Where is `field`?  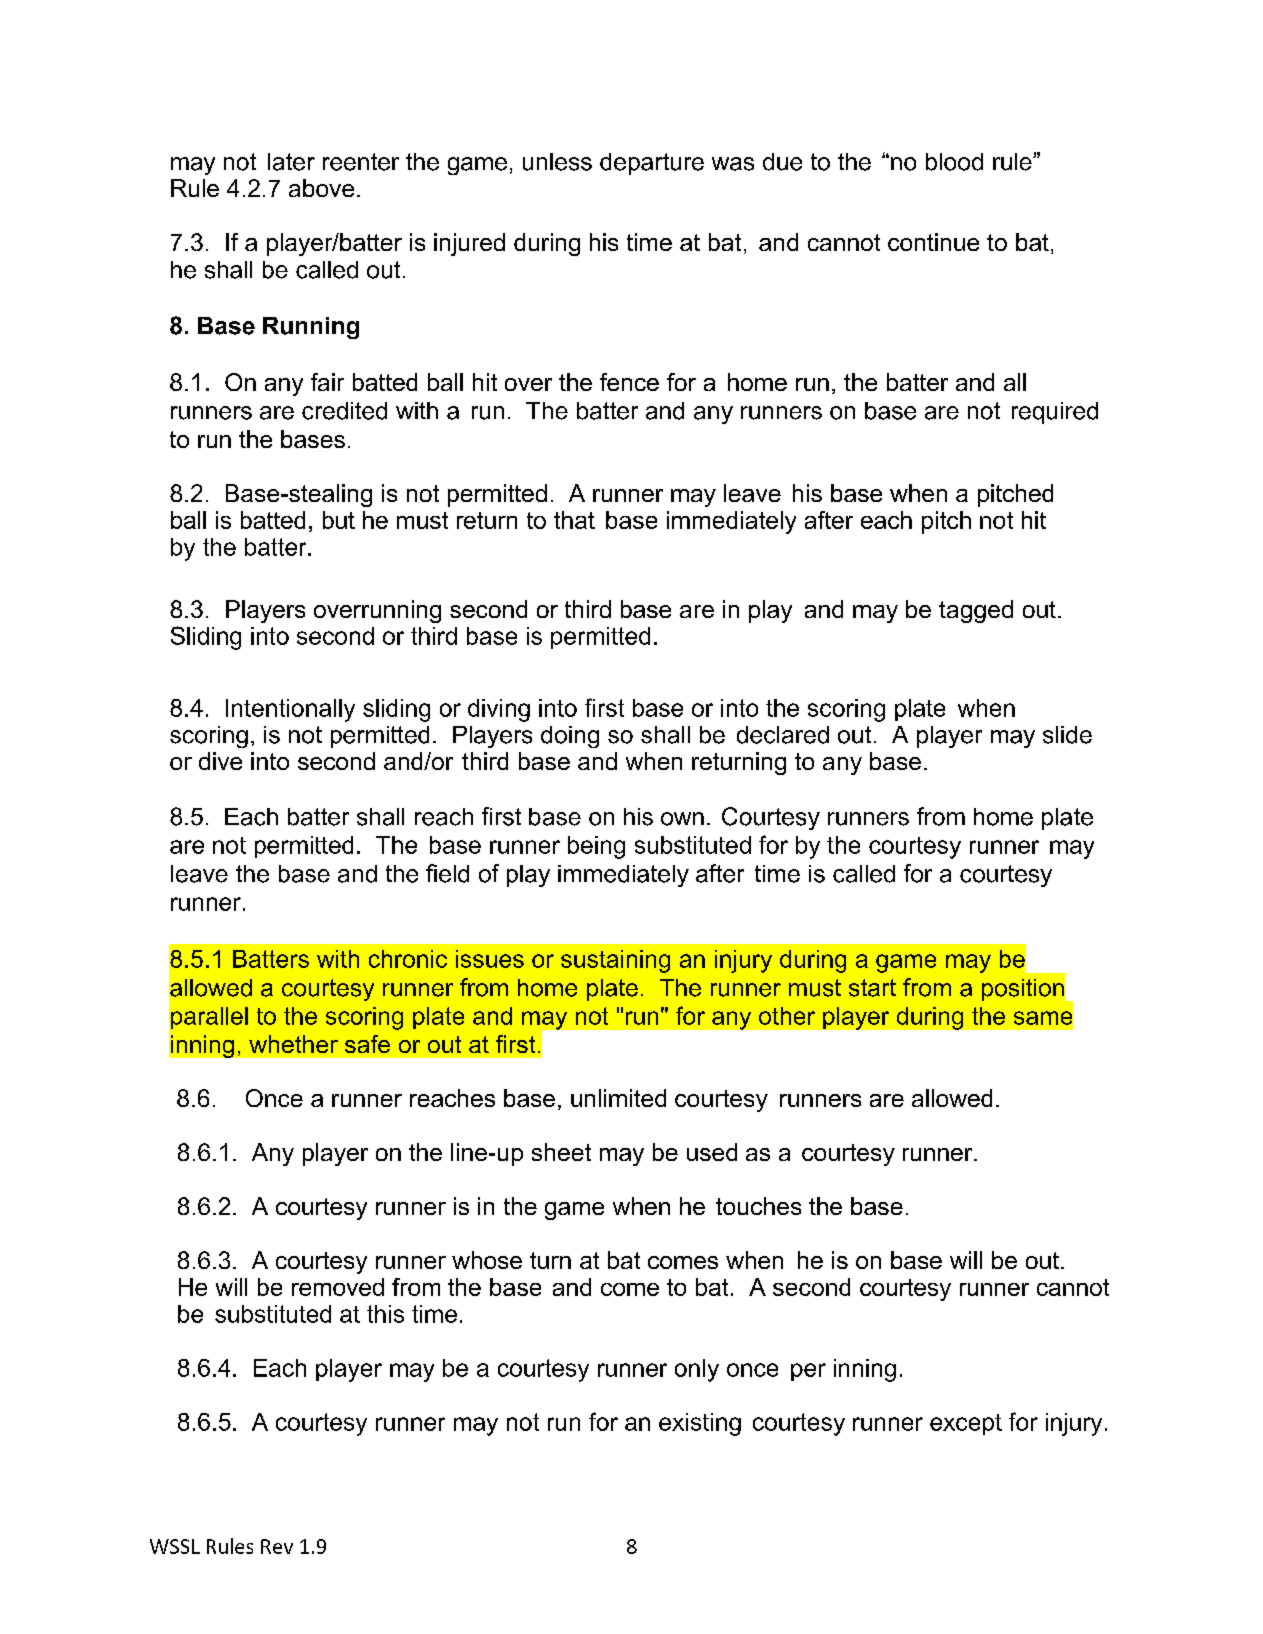 field is located at coordinates (447, 873).
